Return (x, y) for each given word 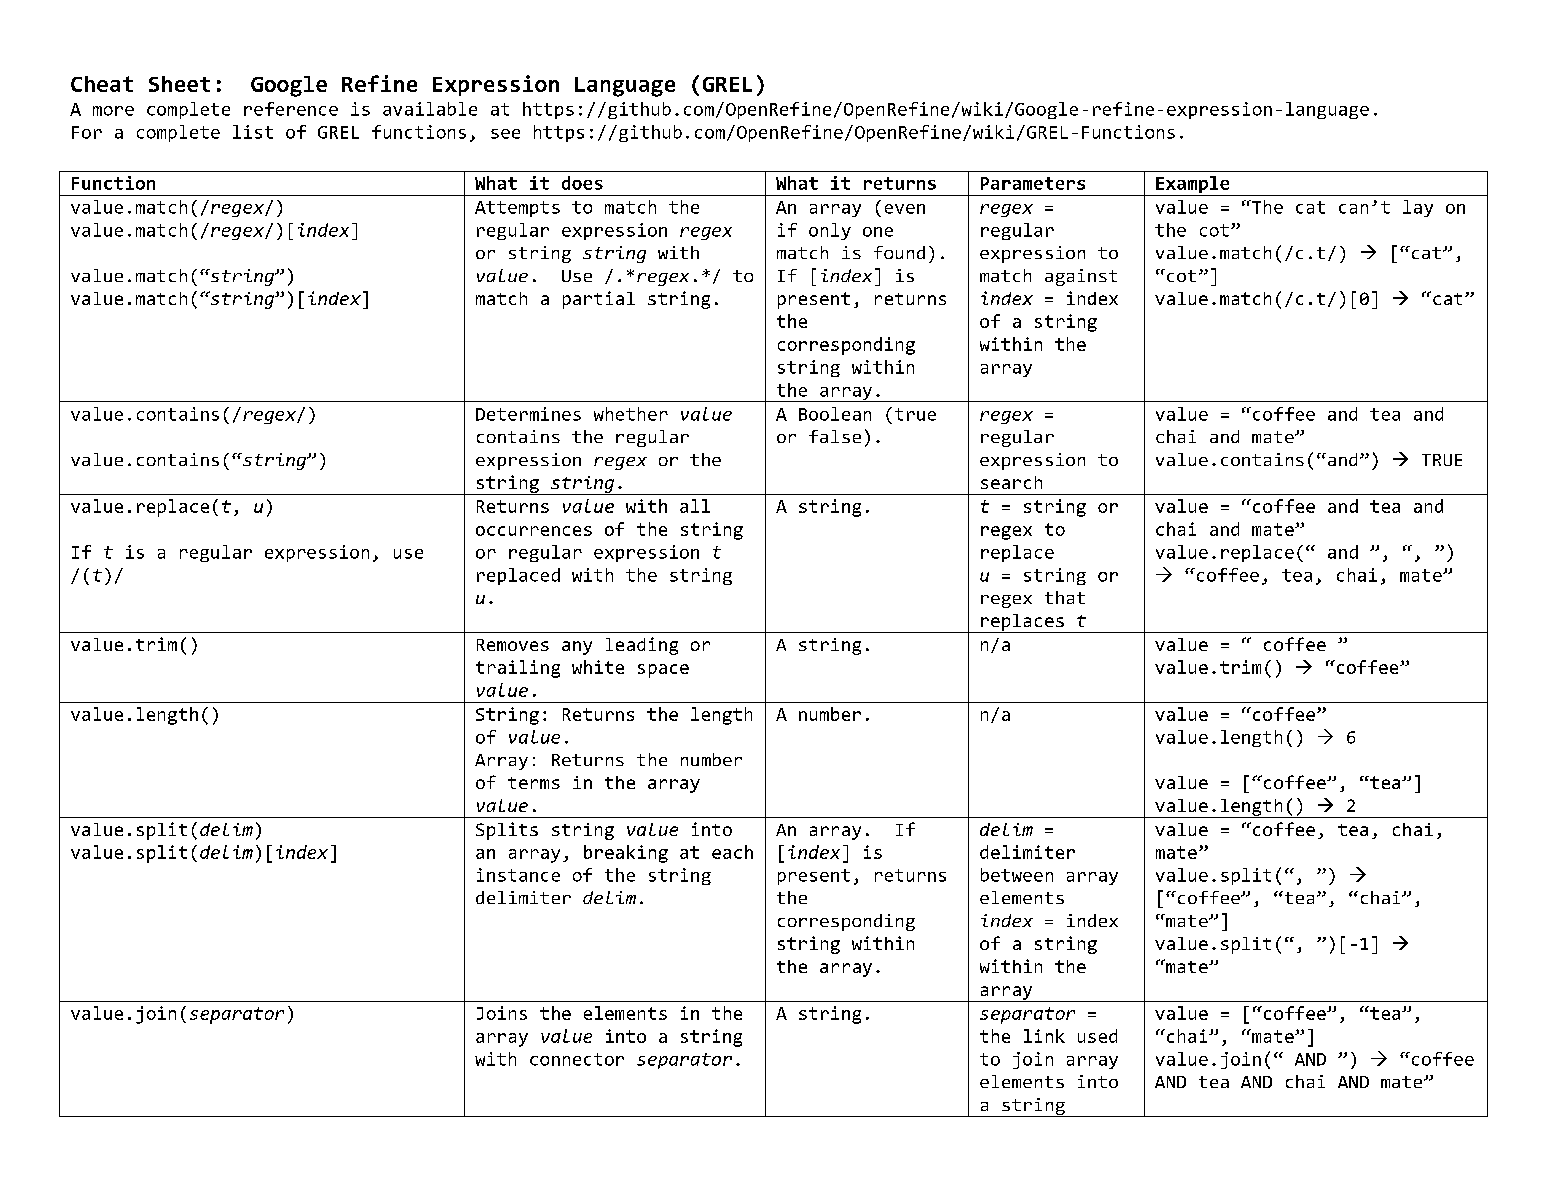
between (1017, 875)
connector (577, 1059)
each (732, 852)
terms (534, 783)
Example (1193, 186)
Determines (528, 414)
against (1081, 277)
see (505, 134)
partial (599, 300)
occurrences (534, 531)
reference (291, 109)
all (695, 506)
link (1044, 1036)
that (1065, 597)
